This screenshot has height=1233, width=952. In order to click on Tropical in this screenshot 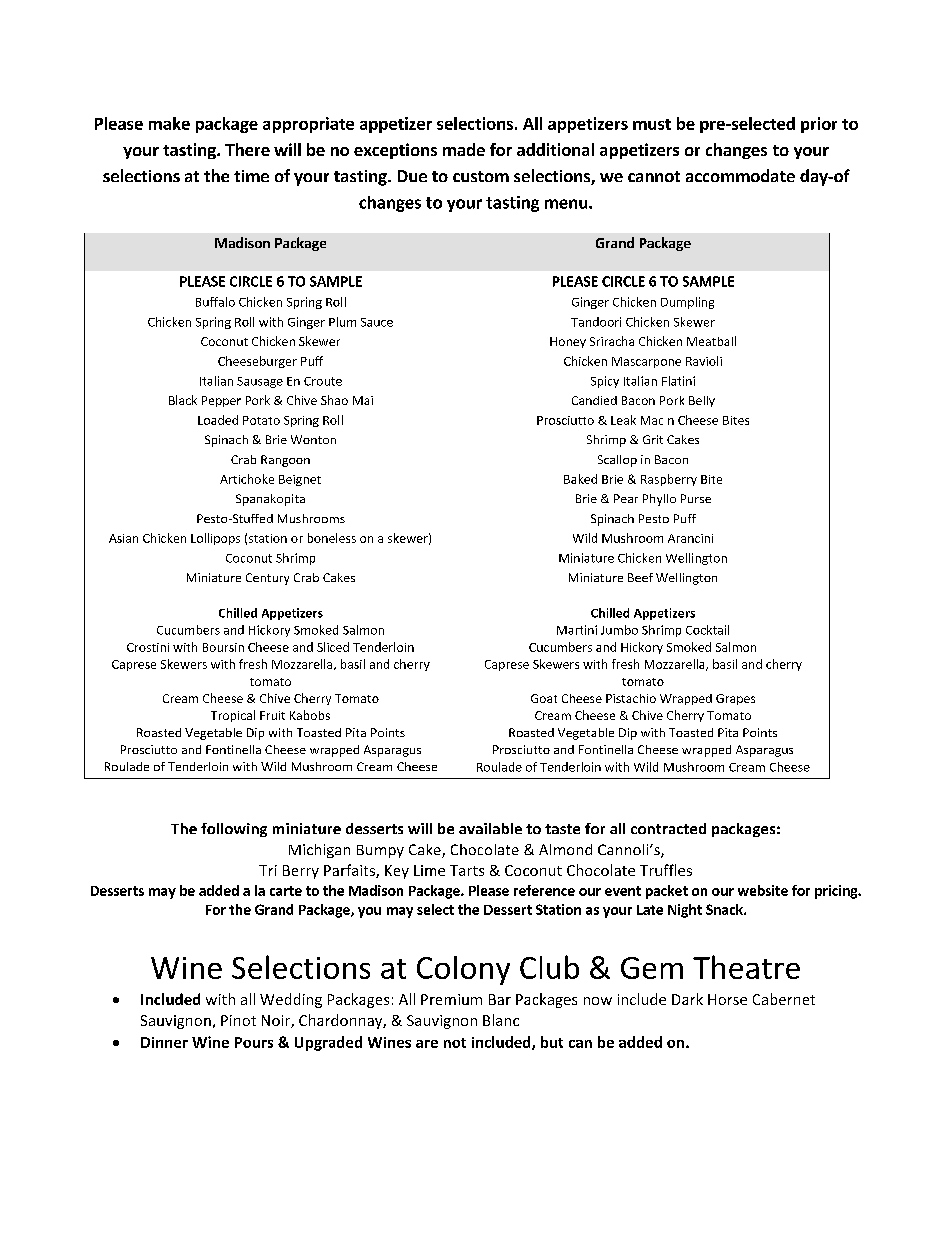, I will do `click(233, 716)`.
